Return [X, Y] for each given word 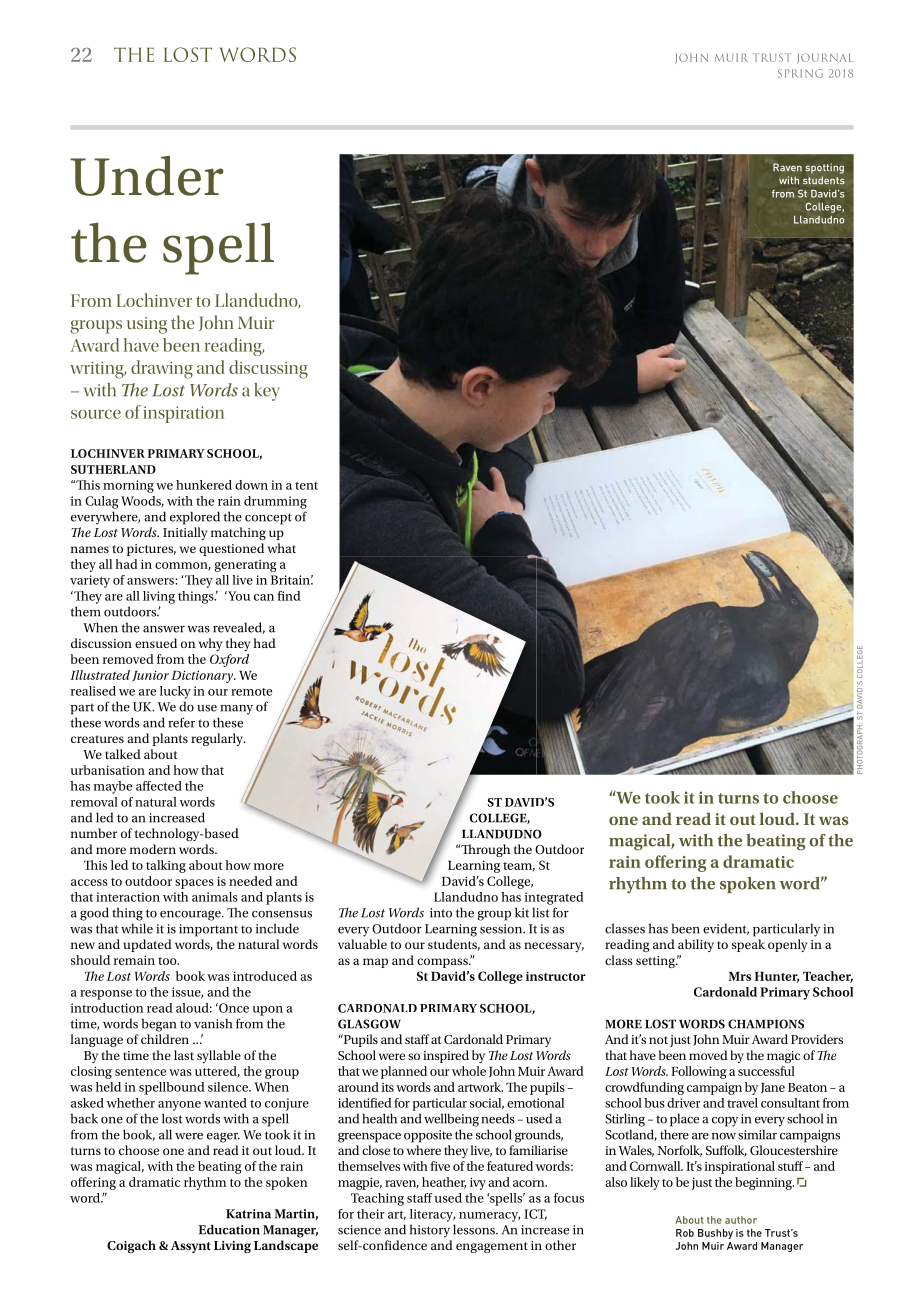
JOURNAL [825, 58]
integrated [554, 898]
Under [147, 175]
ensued [156, 643]
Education [229, 1229]
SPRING [800, 73]
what [282, 548]
